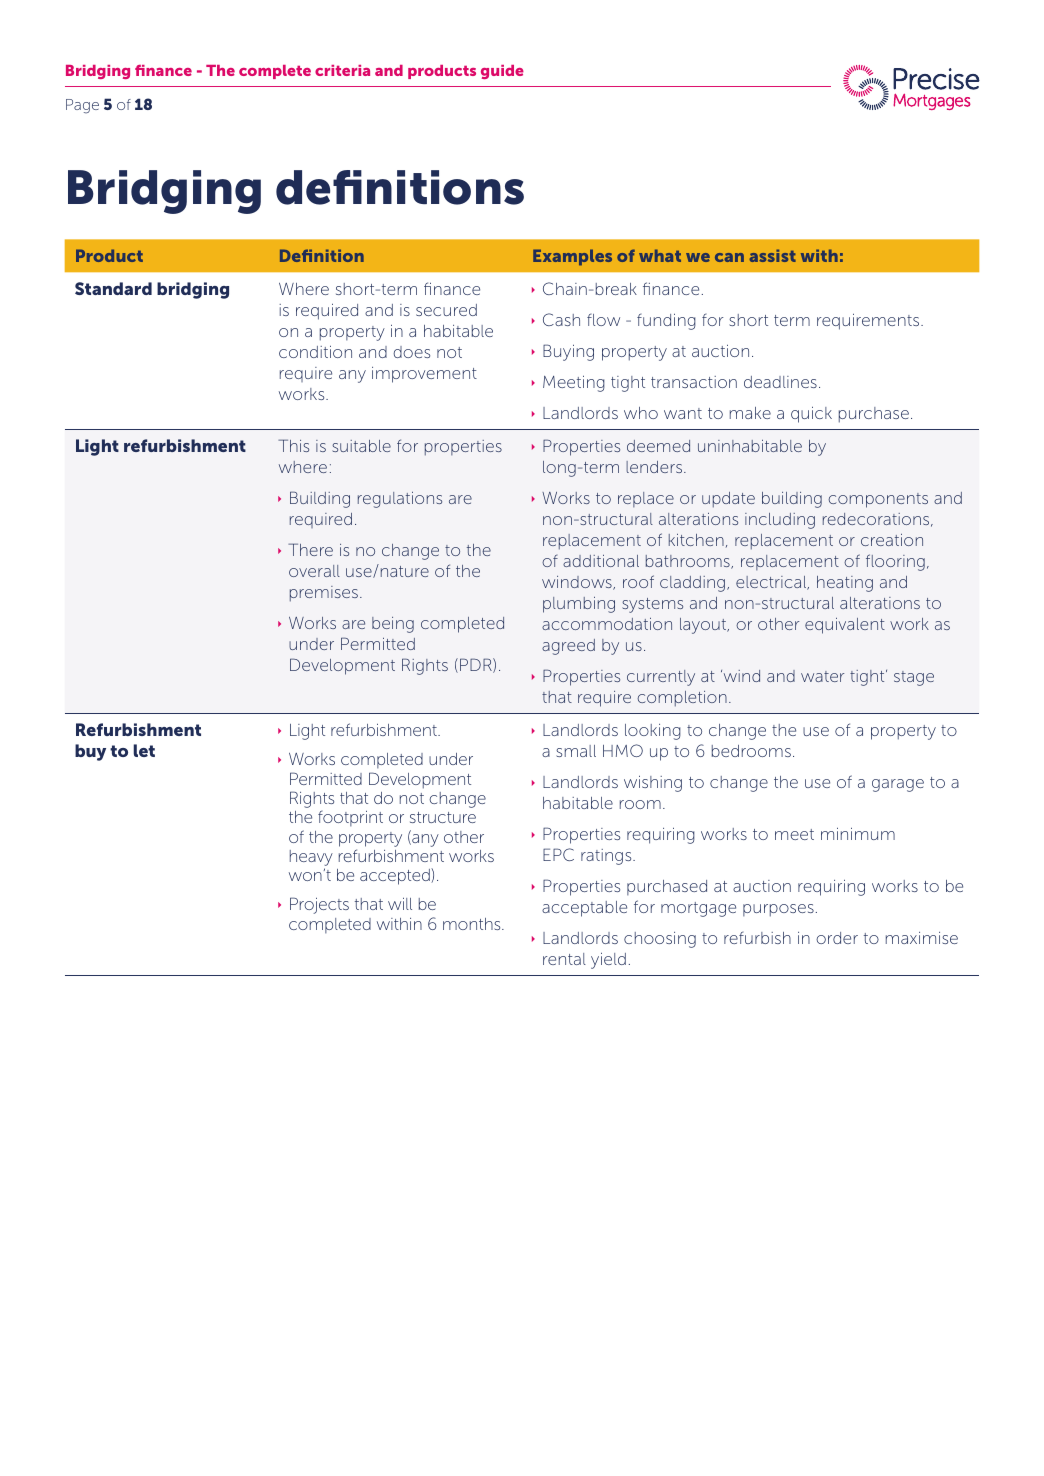 The height and width of the page is (1476, 1044). What do you see at coordinates (319, 905) in the page?
I see `Projects` at bounding box center [319, 905].
